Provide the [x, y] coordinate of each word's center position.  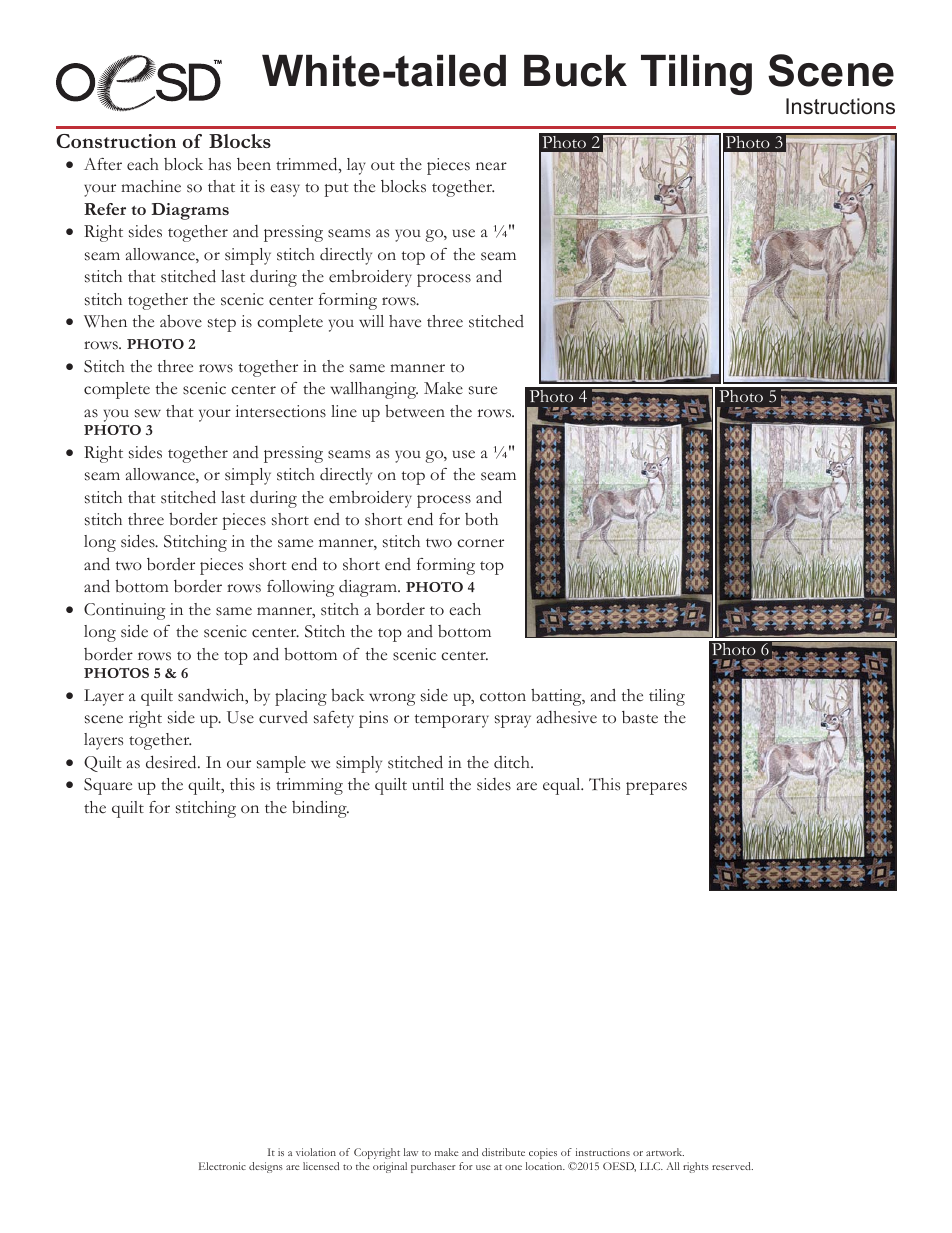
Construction [116, 141]
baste [640, 717]
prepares [656, 788]
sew [148, 413]
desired [172, 762]
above [181, 321]
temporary [452, 721]
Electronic [222, 1166]
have [405, 321]
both [481, 519]
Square [108, 786]
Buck [575, 71]
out [383, 166]
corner [480, 543]
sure [483, 390]
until [428, 784]
